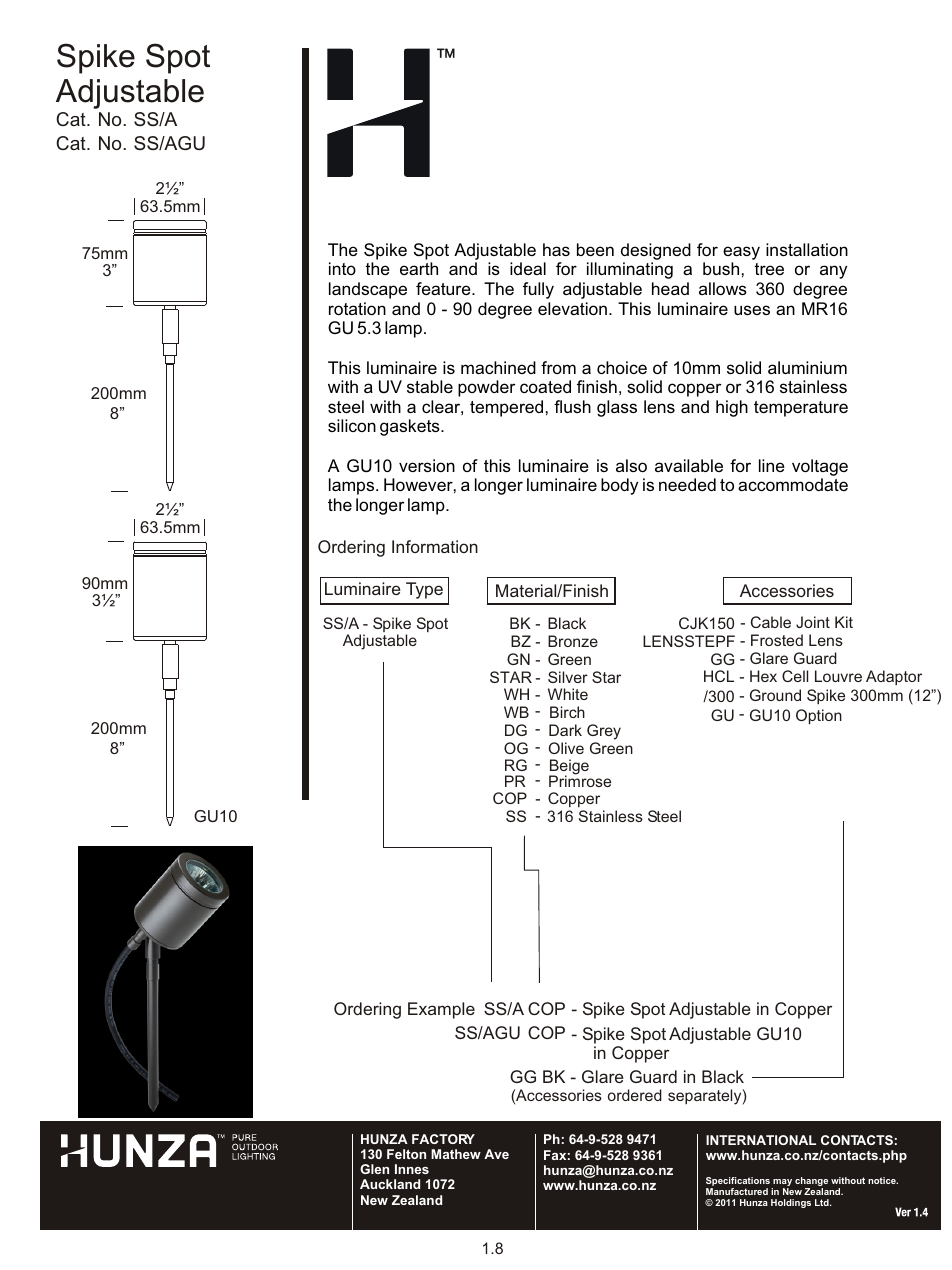  I want to click on Grey, so click(604, 733).
